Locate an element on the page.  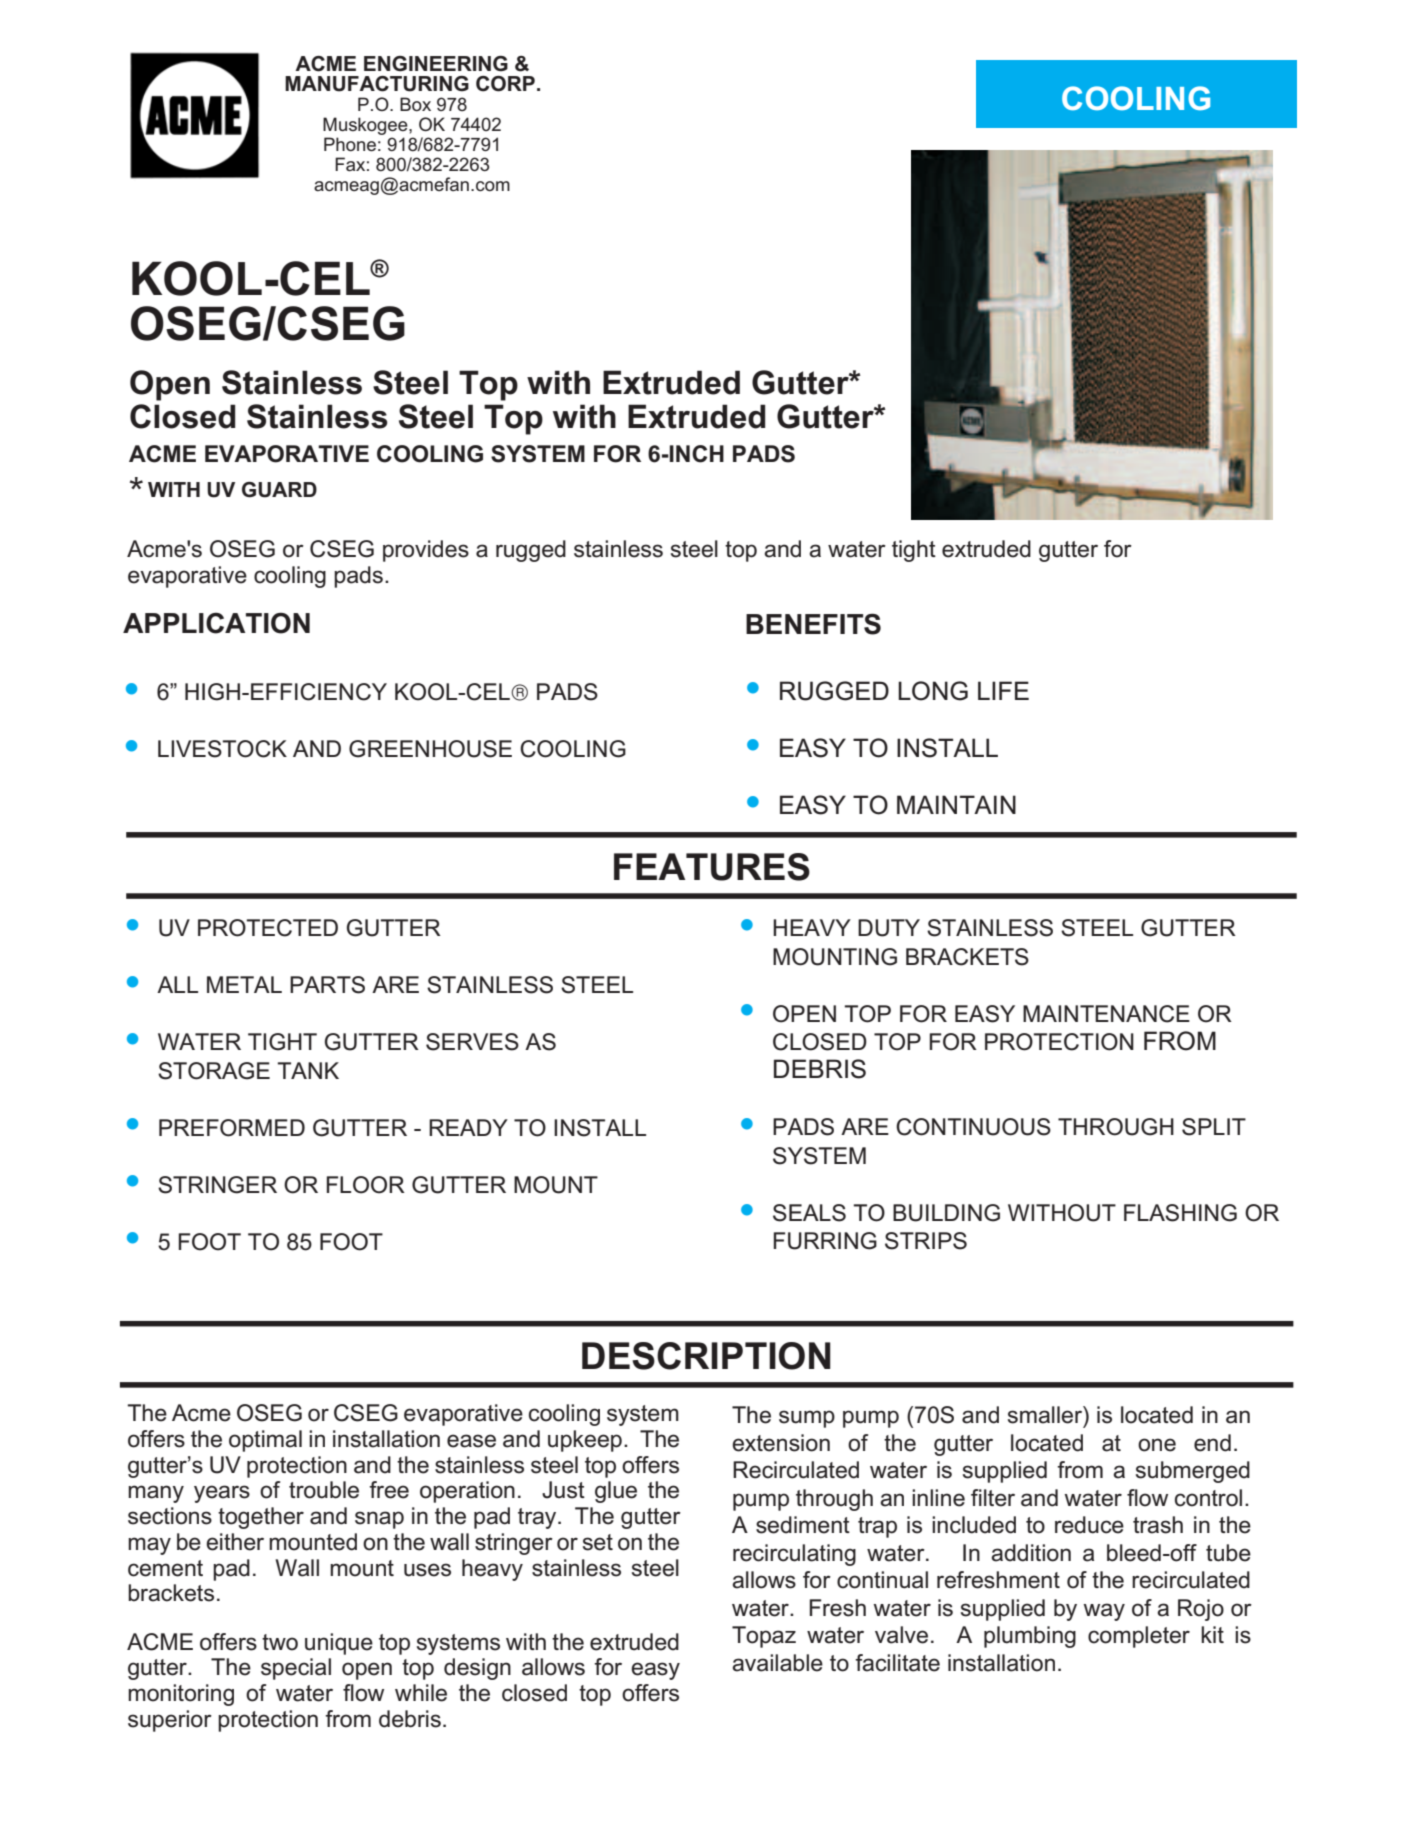
FLOOR is located at coordinates (366, 1185).
